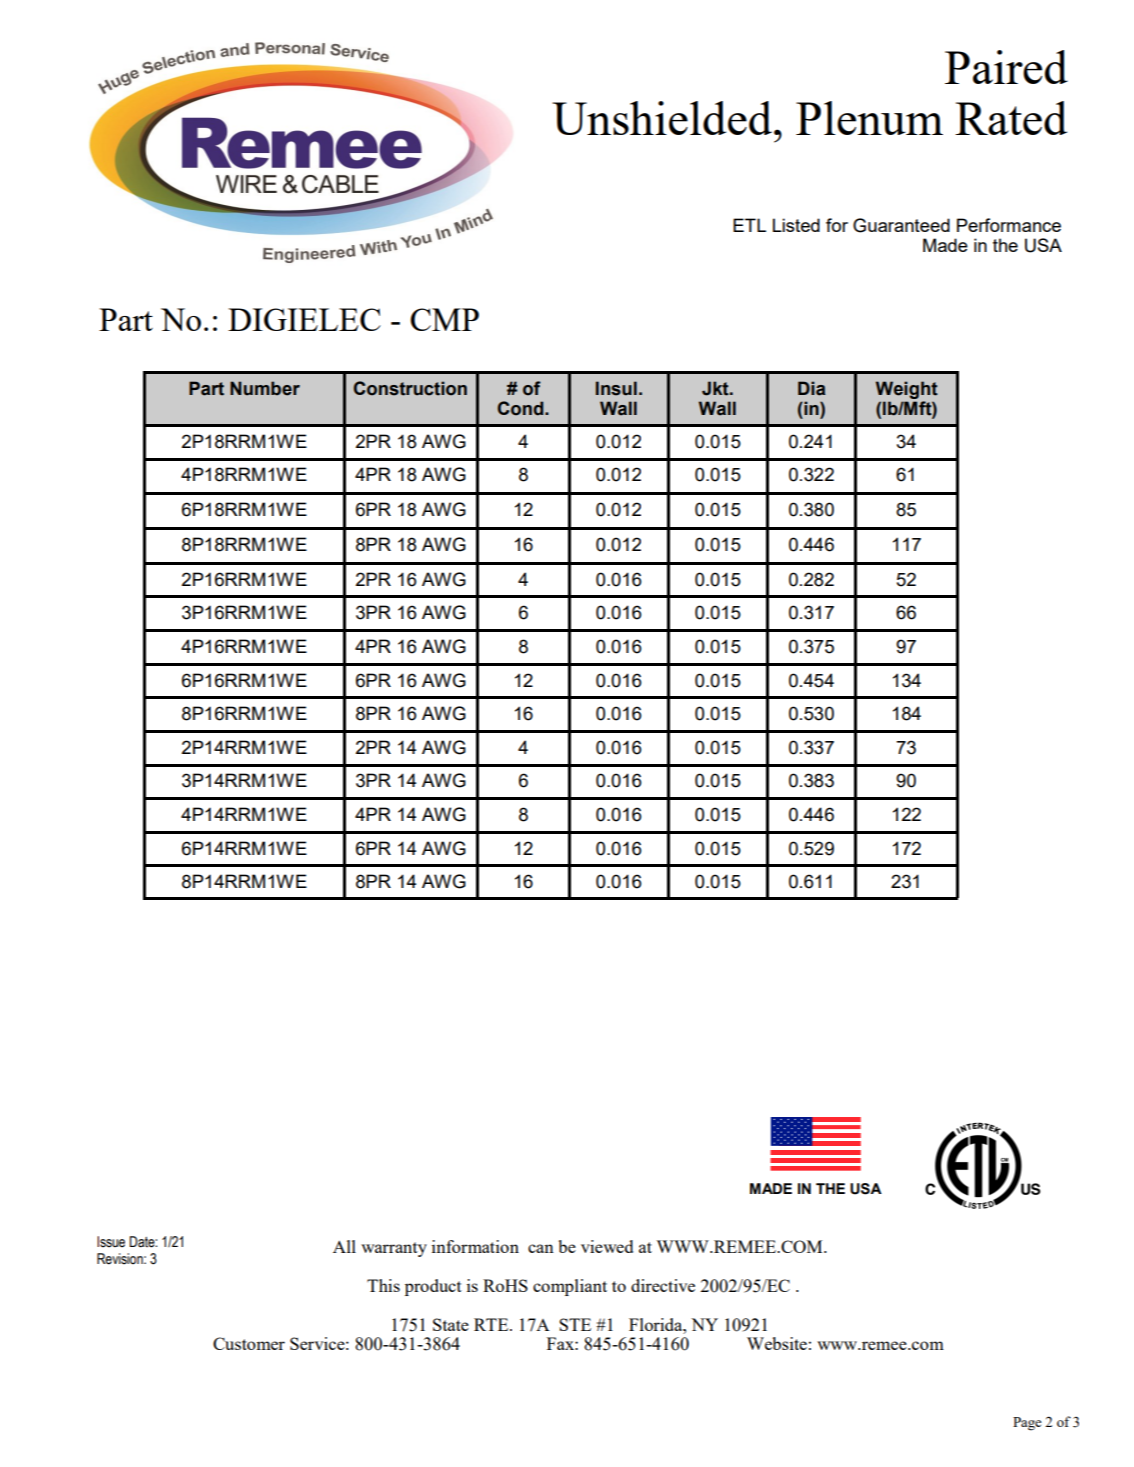 The height and width of the page is (1467, 1134). I want to click on Page, so click(1027, 1424).
